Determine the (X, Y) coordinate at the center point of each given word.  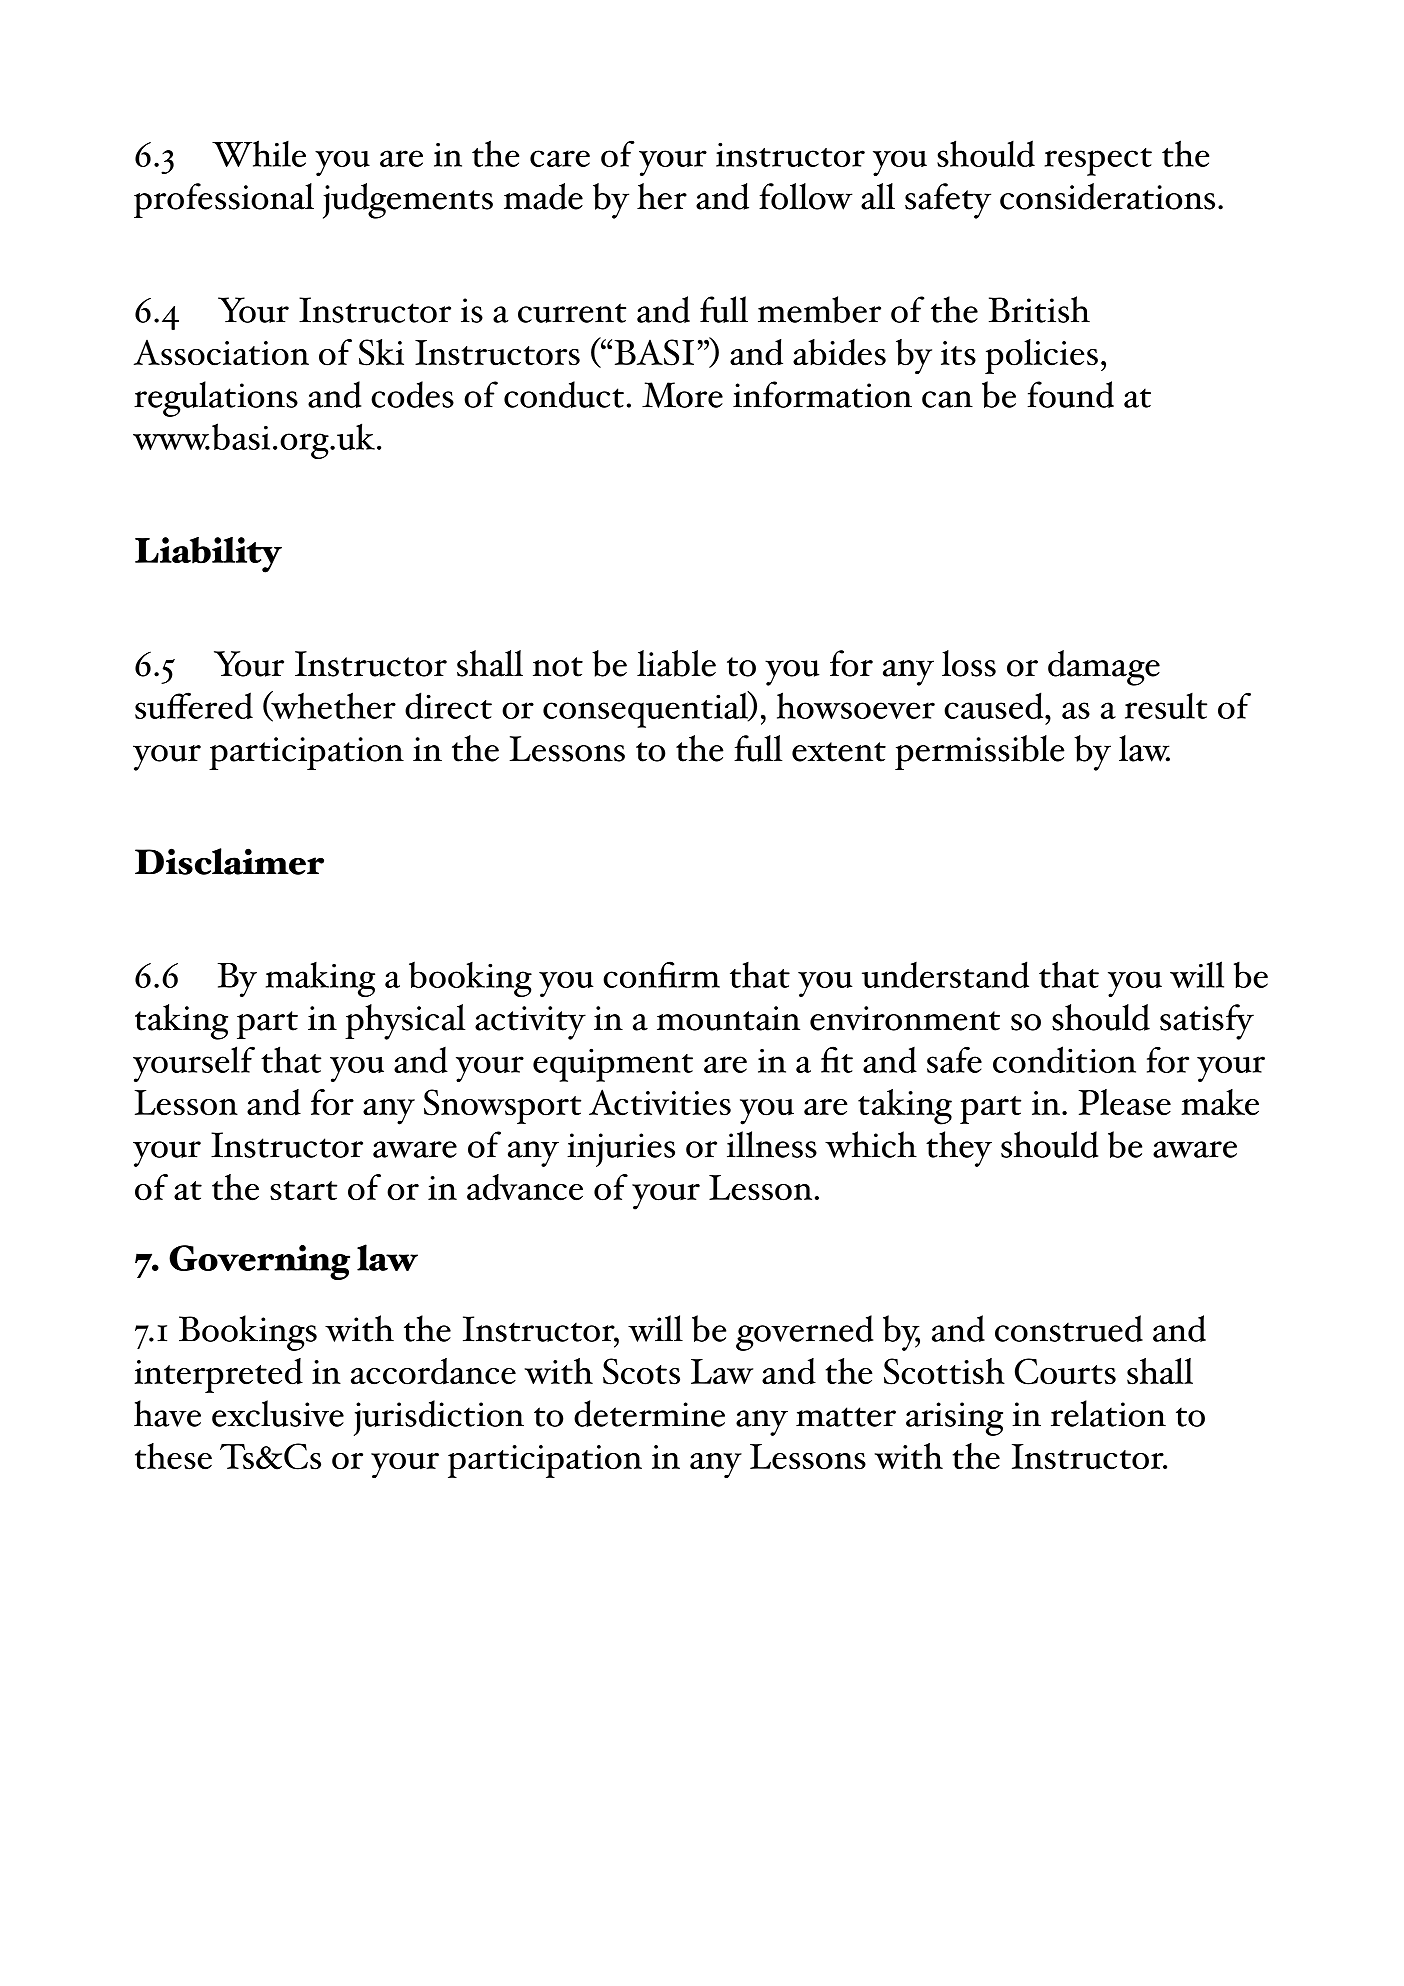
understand (945, 974)
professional (224, 200)
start (303, 1191)
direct (448, 705)
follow (806, 196)
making (320, 979)
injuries (621, 1150)
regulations (216, 399)
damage (1104, 668)
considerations (1107, 196)
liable (676, 663)
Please (1125, 1102)
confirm (661, 974)
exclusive (278, 1413)
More (682, 395)
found (1070, 394)
